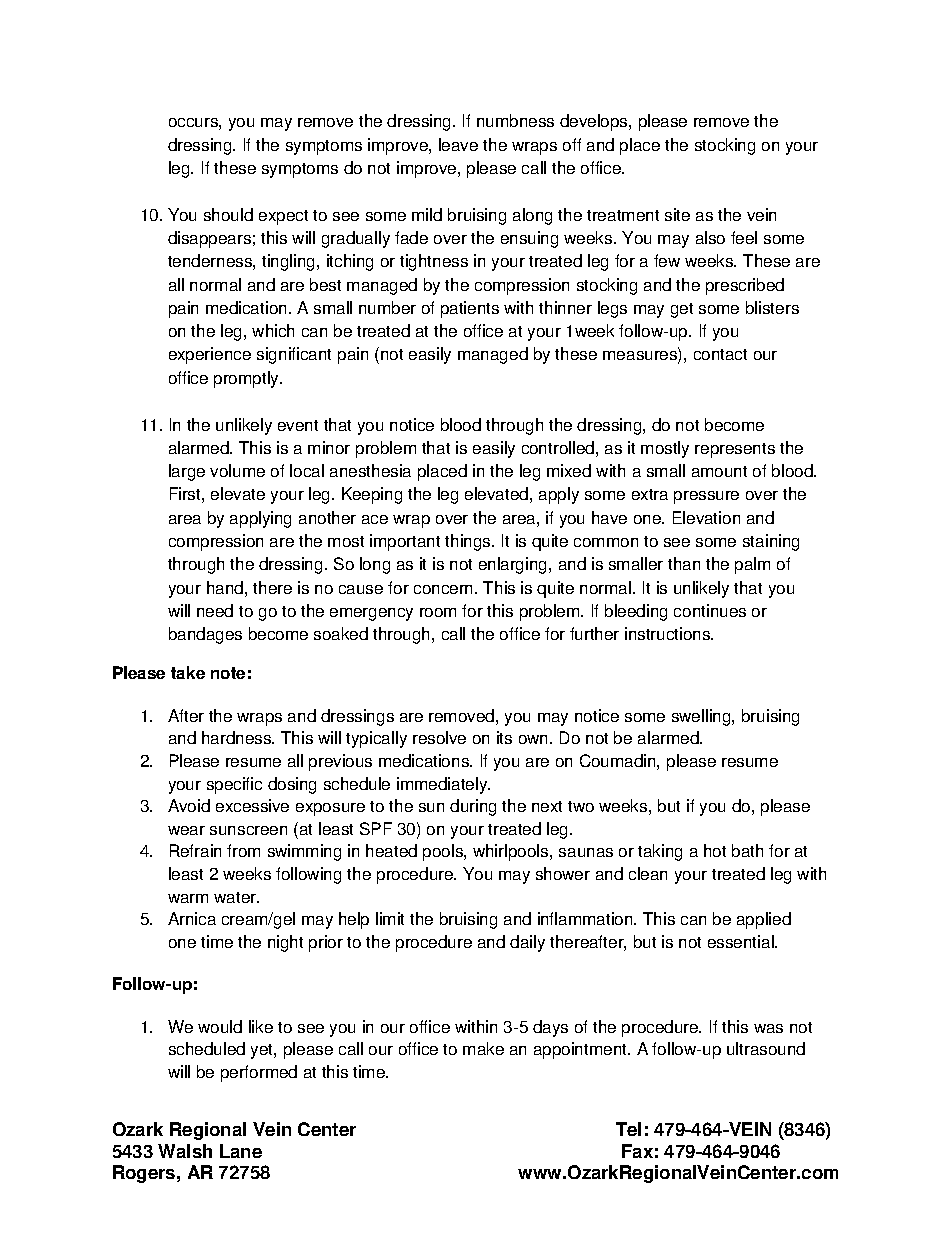 The width and height of the screenshot is (952, 1233). I want to click on leave, so click(458, 144).
